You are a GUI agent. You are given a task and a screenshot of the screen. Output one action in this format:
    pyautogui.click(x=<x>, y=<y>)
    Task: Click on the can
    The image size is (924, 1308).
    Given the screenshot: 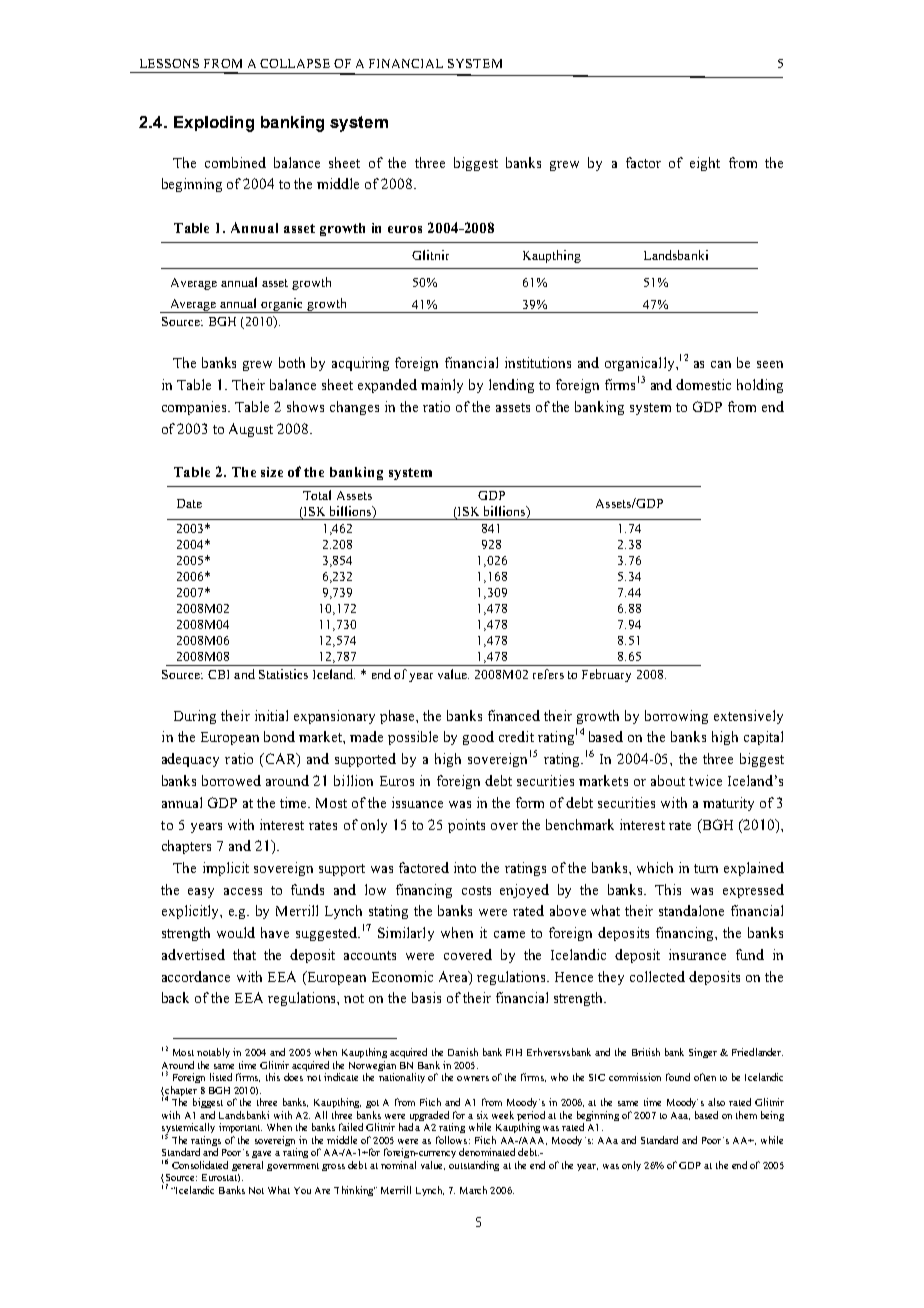 What is the action you would take?
    pyautogui.click(x=721, y=364)
